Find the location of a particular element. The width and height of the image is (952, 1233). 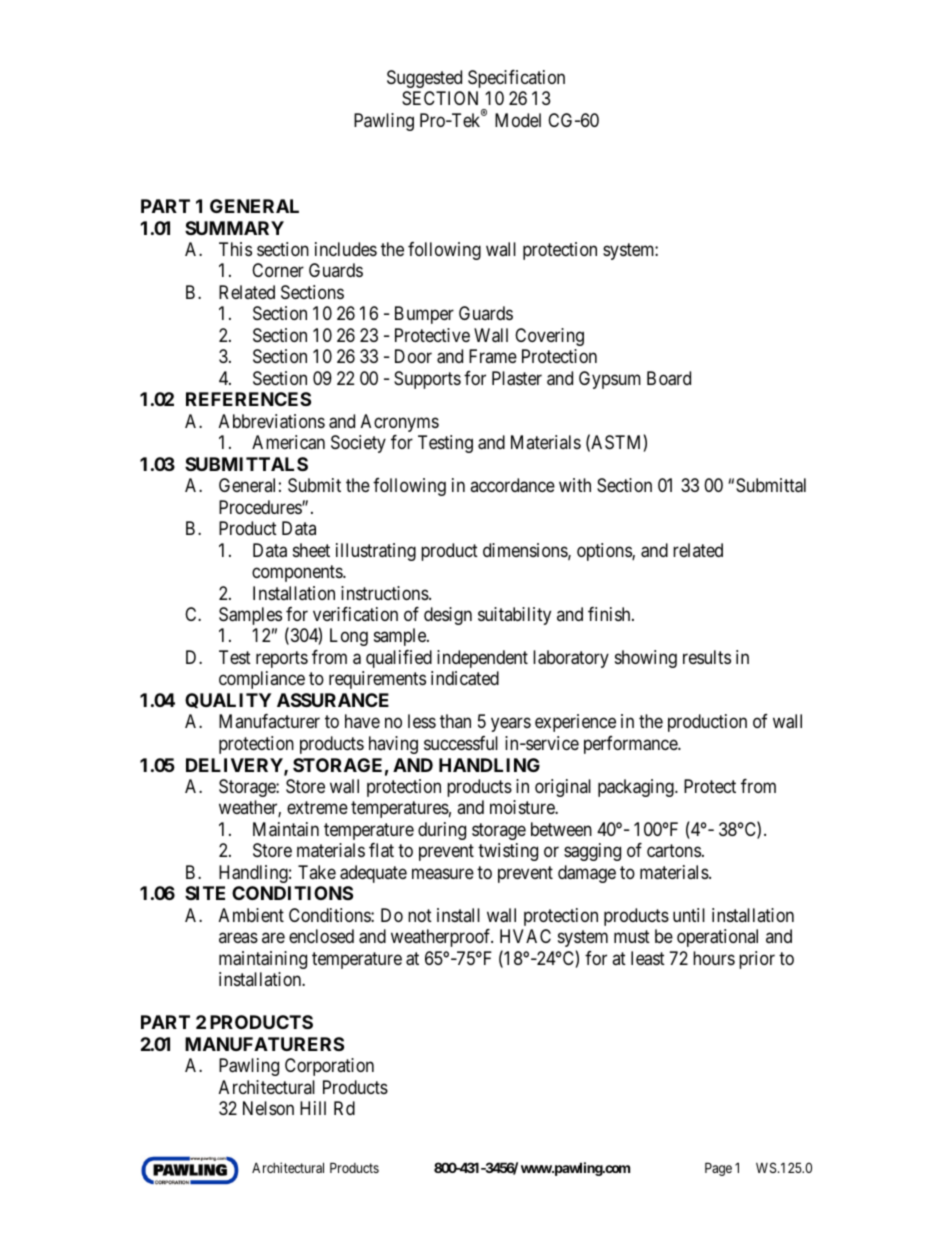

Corporation is located at coordinates (329, 1067).
